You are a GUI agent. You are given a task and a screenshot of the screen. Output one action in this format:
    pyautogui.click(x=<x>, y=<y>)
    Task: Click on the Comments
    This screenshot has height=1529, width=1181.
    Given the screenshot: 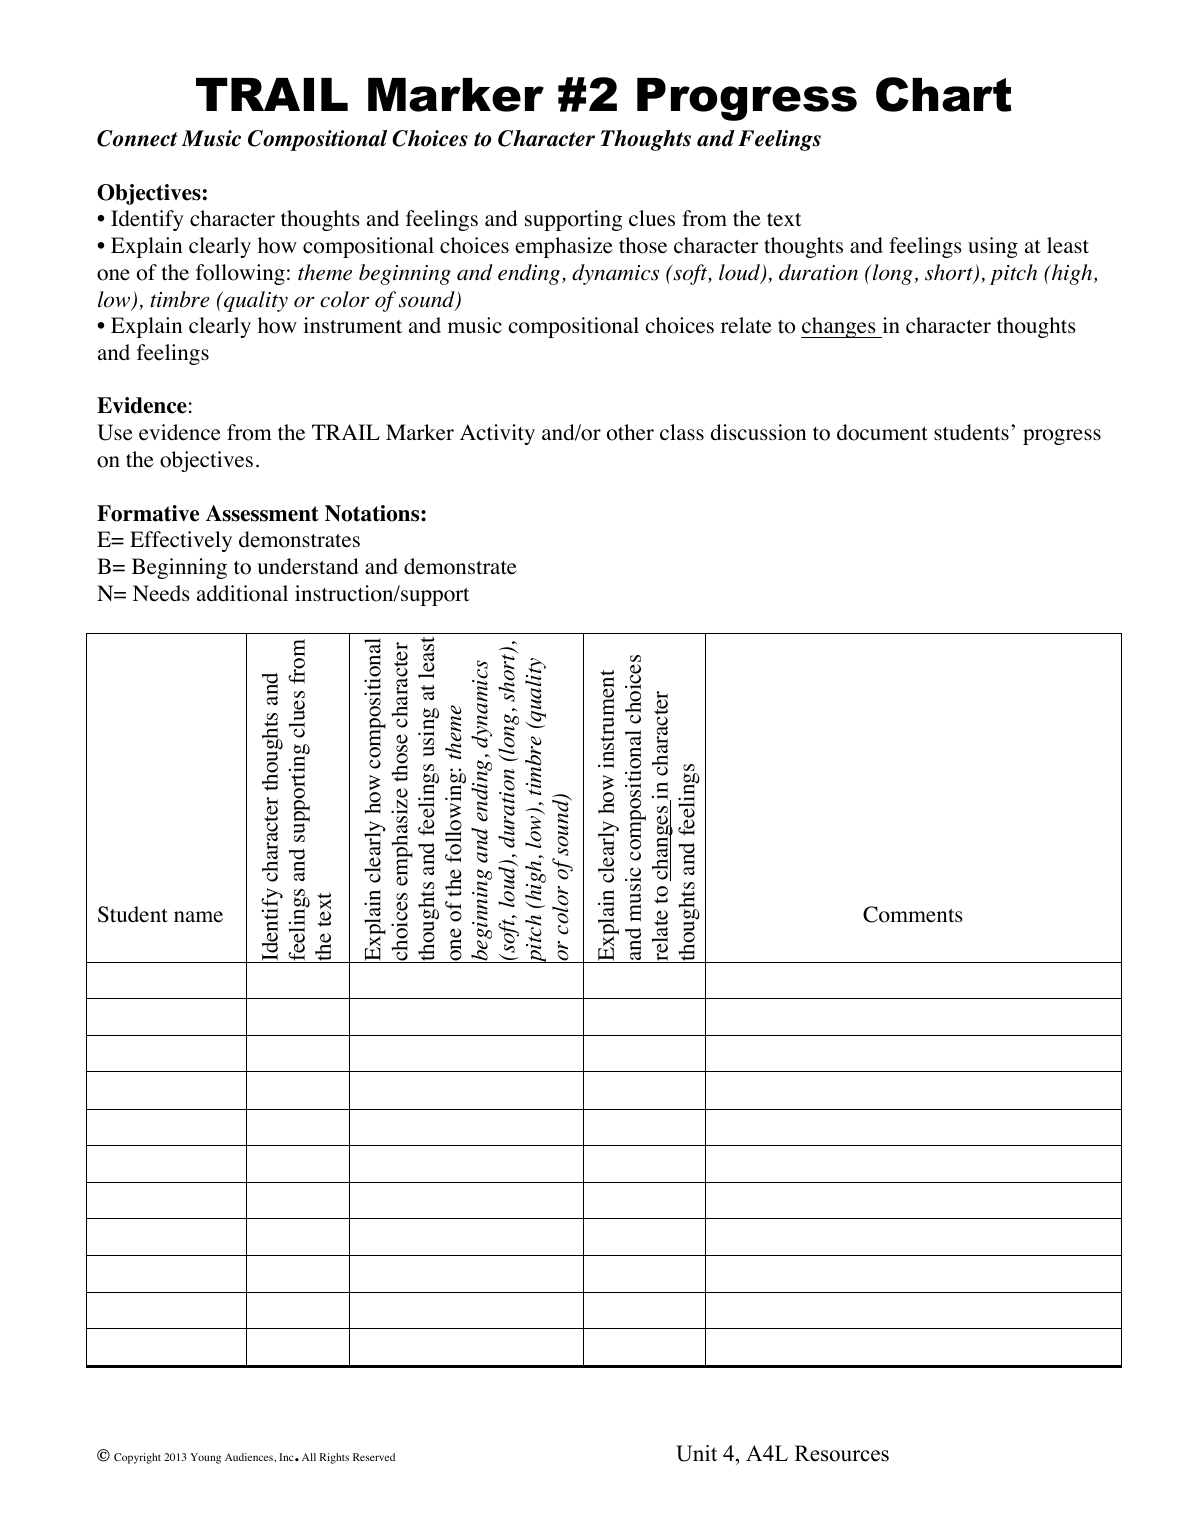 What is the action you would take?
    pyautogui.click(x=913, y=914)
